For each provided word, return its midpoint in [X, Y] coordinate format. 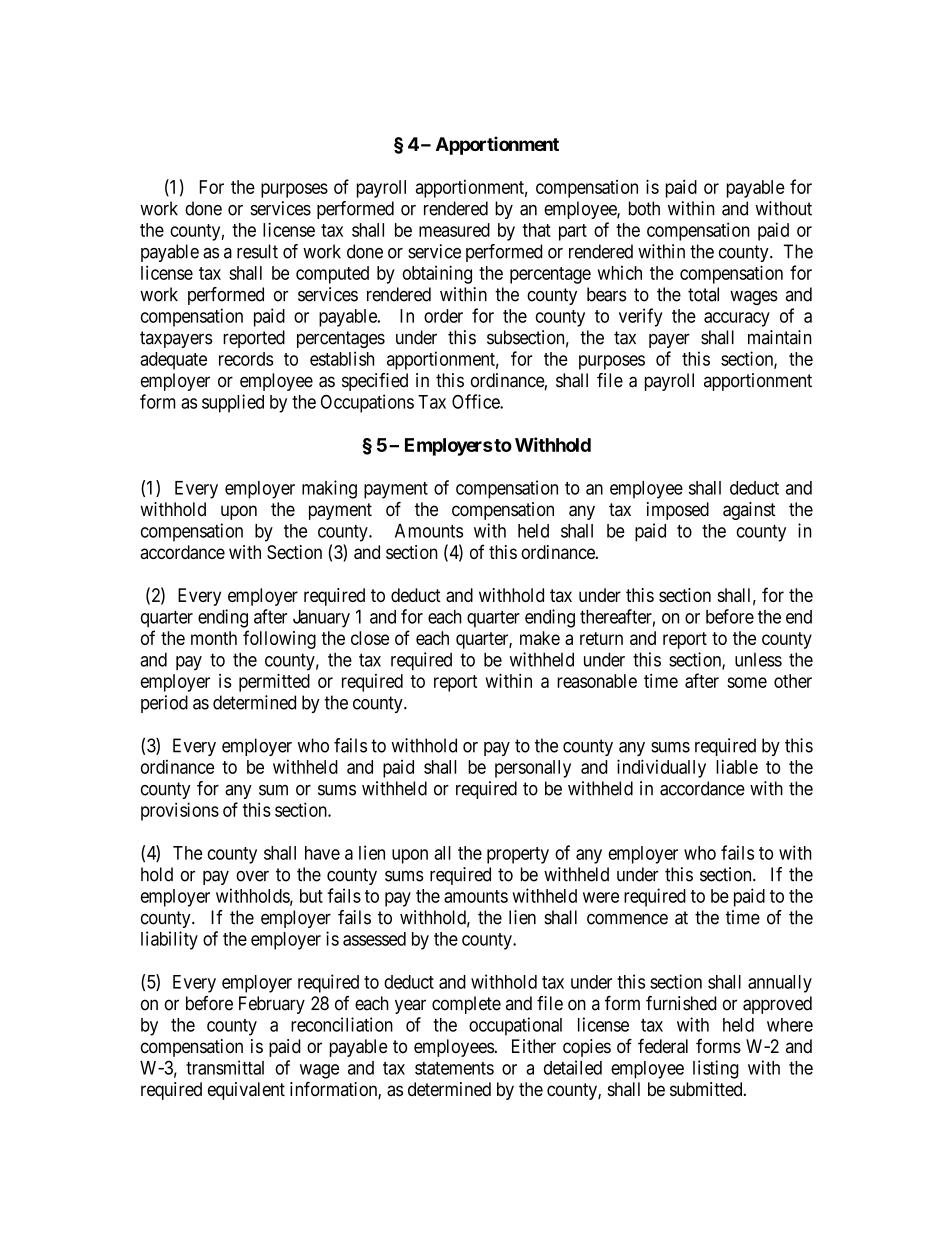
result [257, 251]
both [644, 208]
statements [454, 1068]
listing [716, 1069]
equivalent [246, 1091]
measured [454, 230]
